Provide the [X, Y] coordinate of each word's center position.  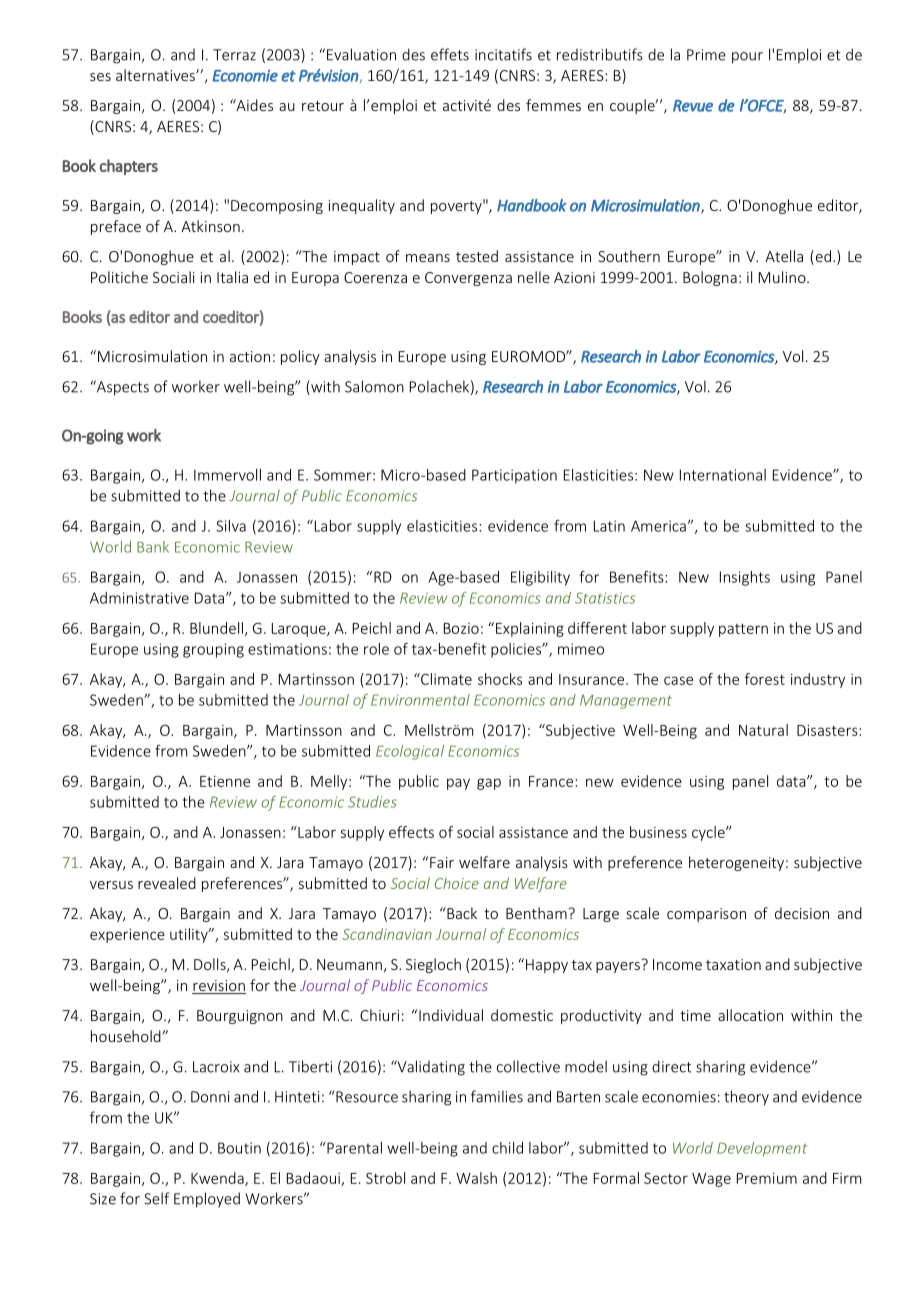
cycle [709, 833]
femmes [553, 105]
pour [747, 58]
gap [489, 784]
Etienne [225, 781]
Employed [207, 1200]
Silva [231, 526]
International [723, 475]
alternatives [156, 75]
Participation [514, 476]
